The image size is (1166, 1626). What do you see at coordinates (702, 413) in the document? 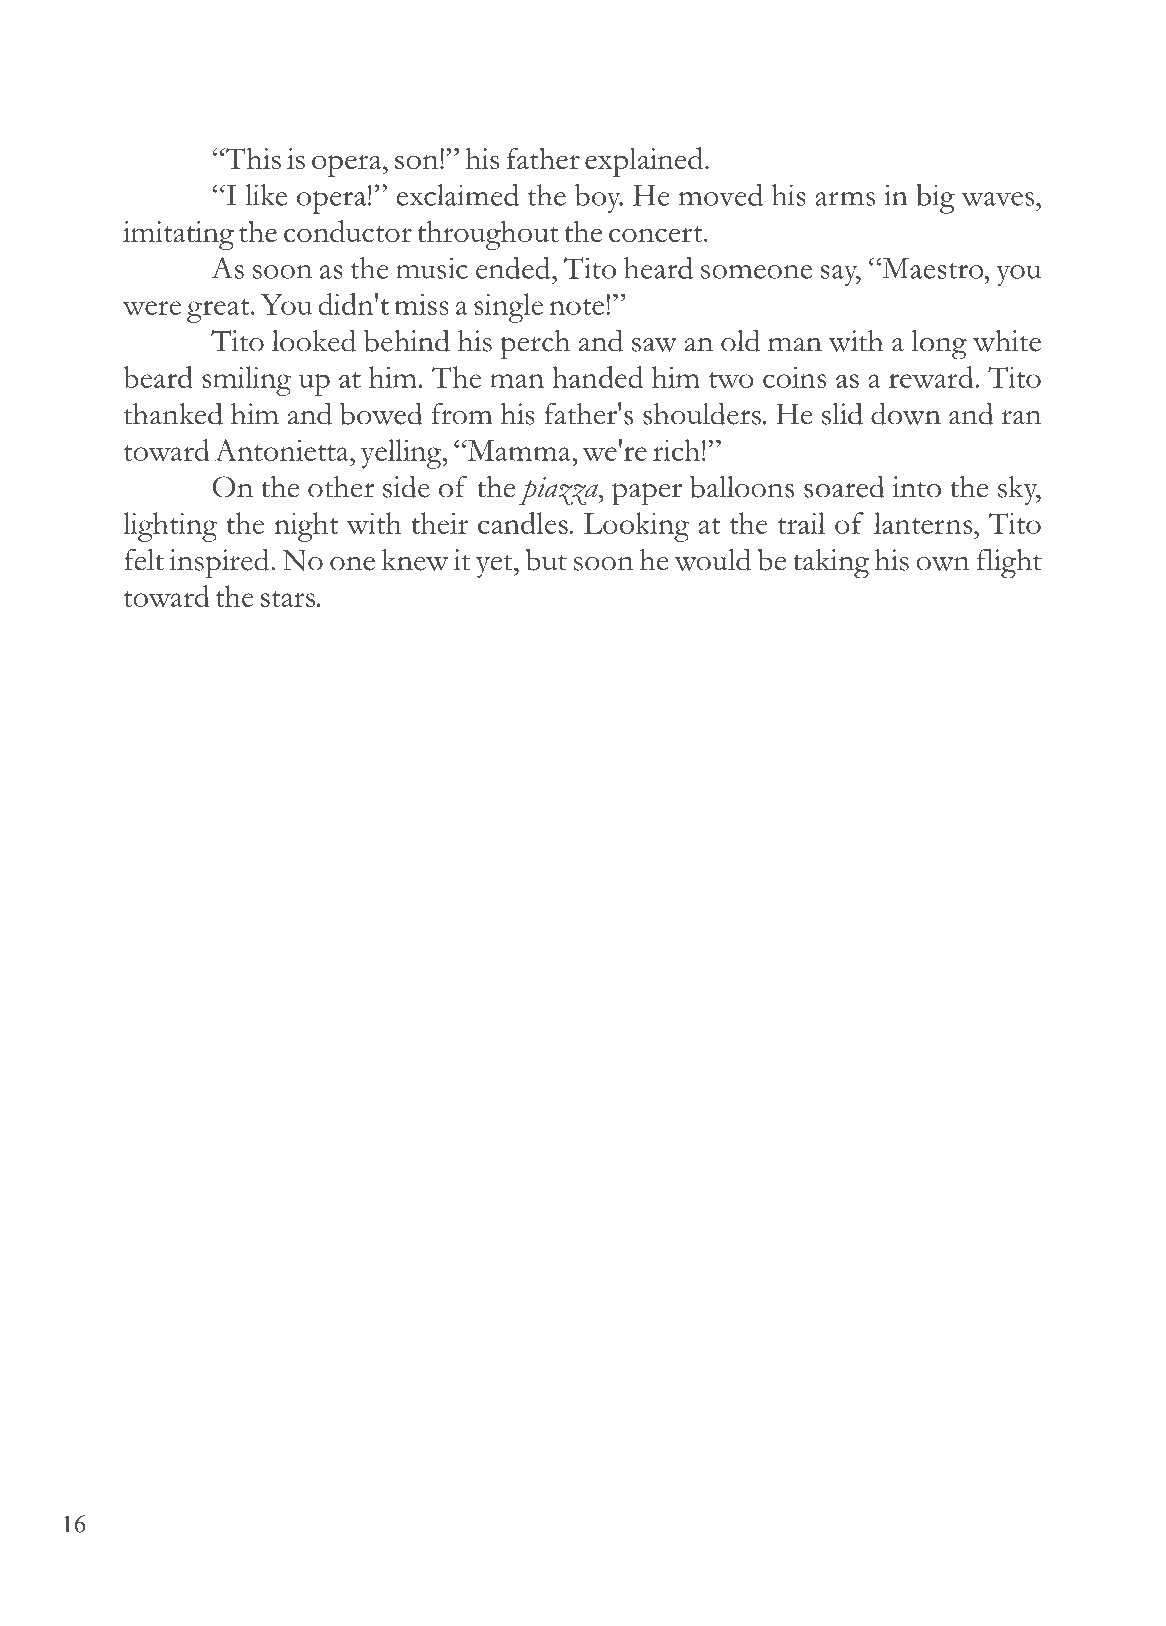
I see `shoulders` at bounding box center [702, 413].
